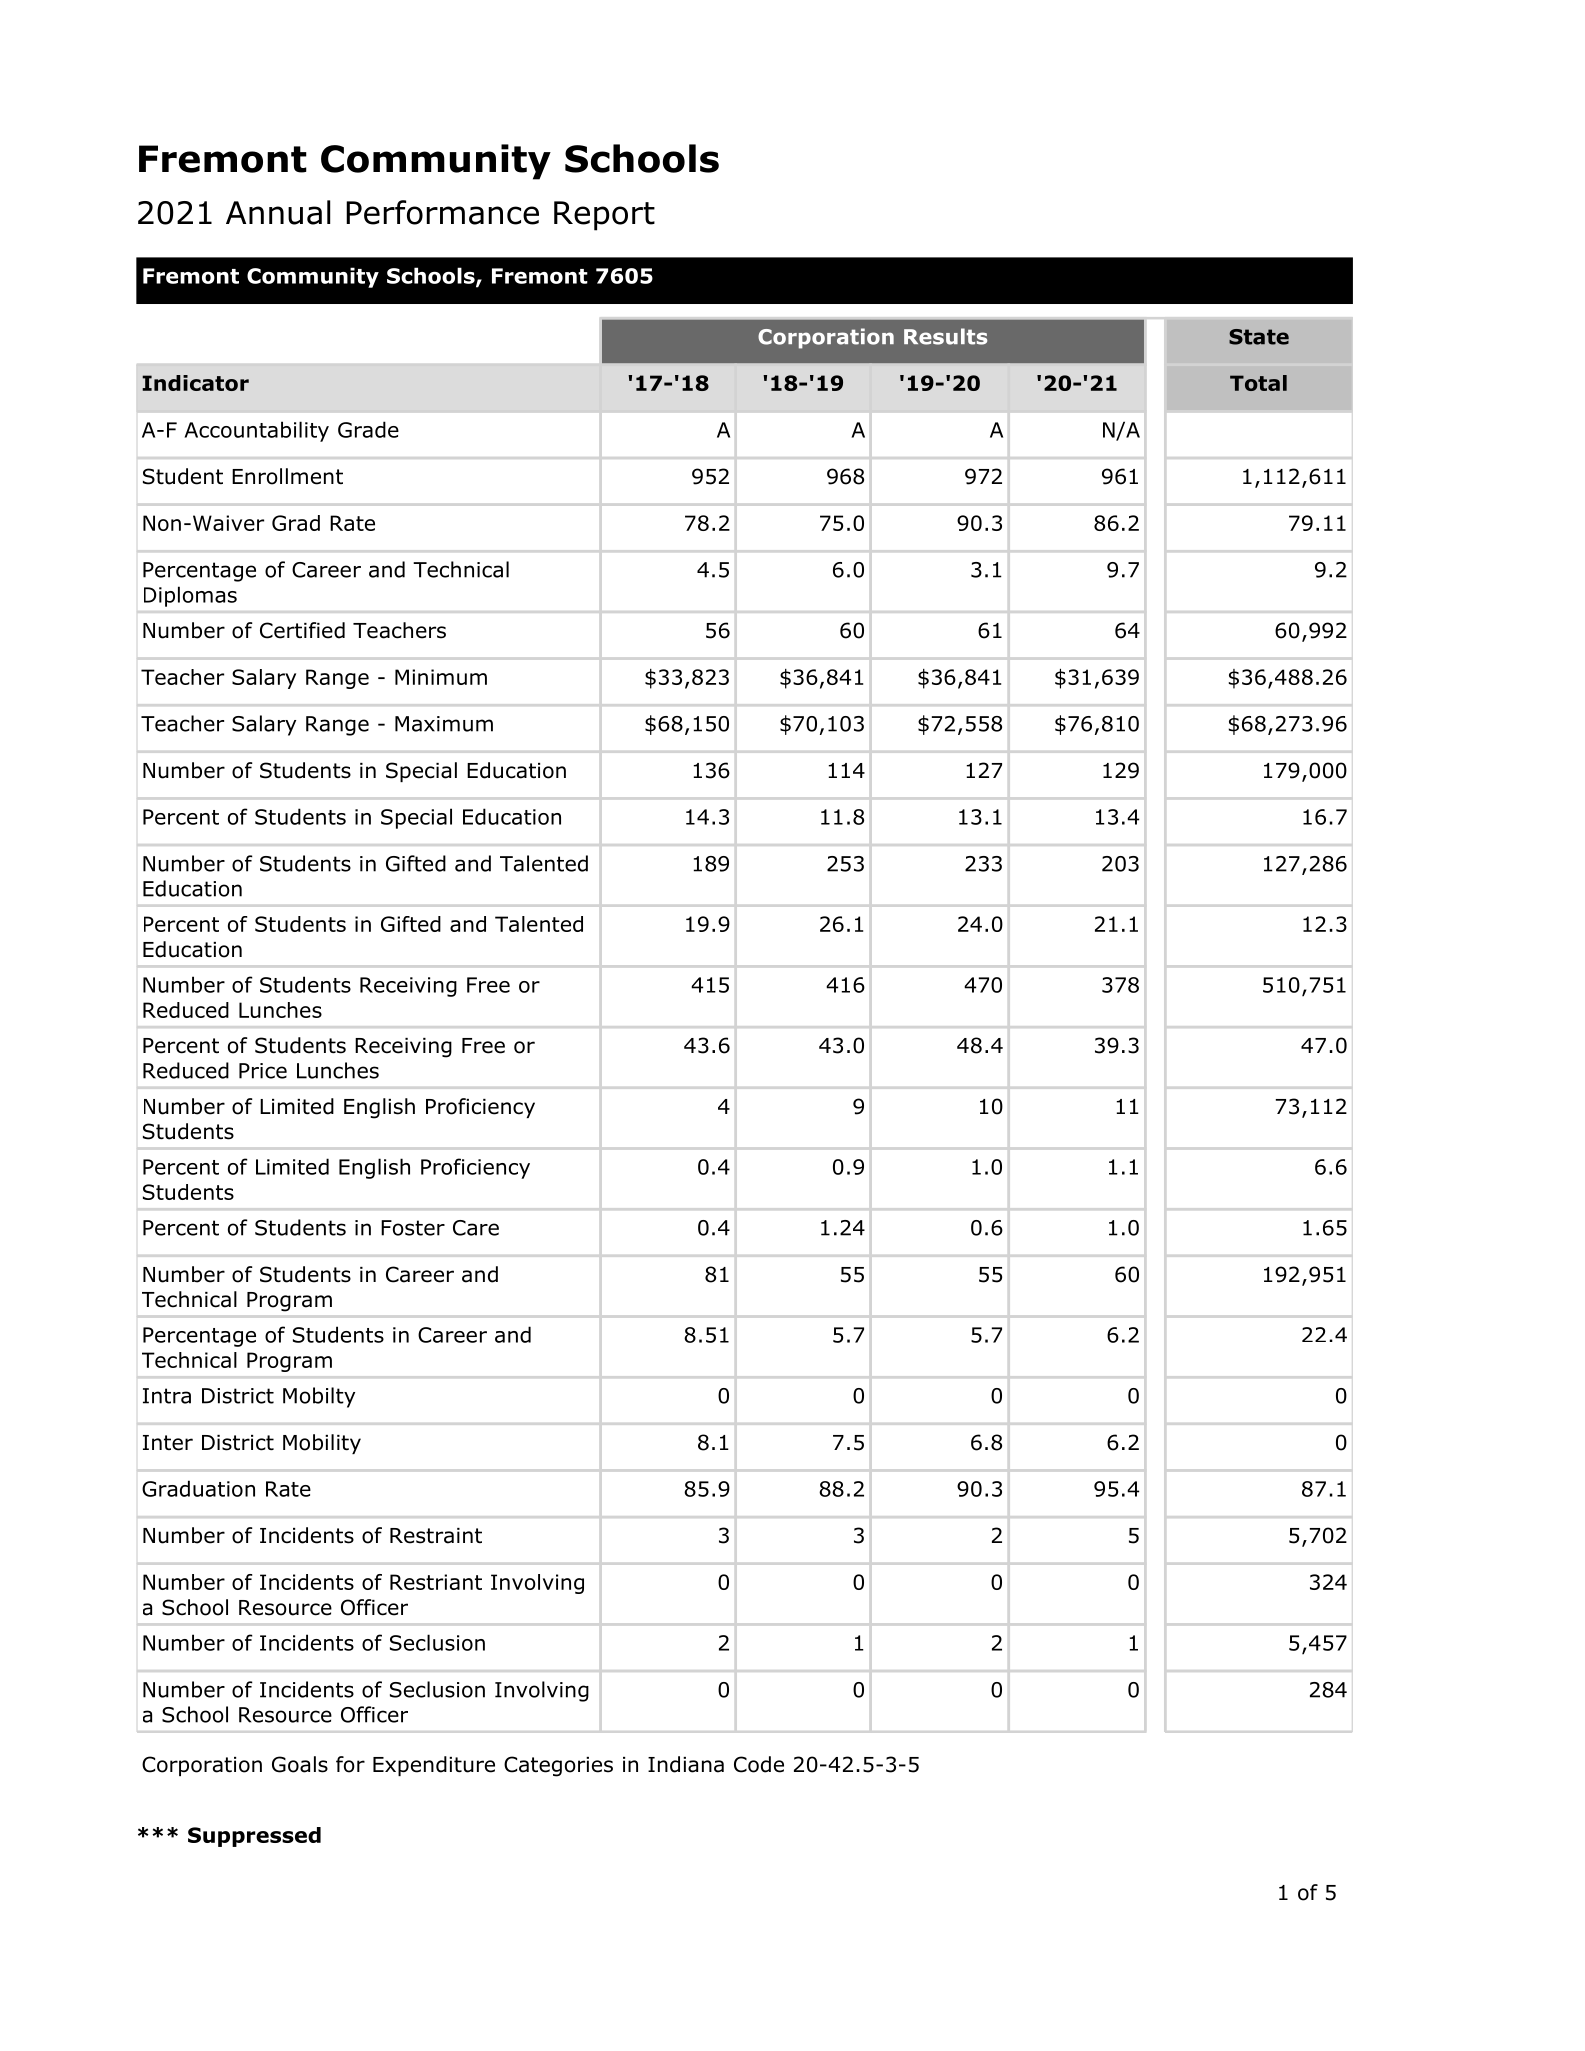 The width and height of the screenshot is (1585, 2051). I want to click on Code, so click(759, 1764).
